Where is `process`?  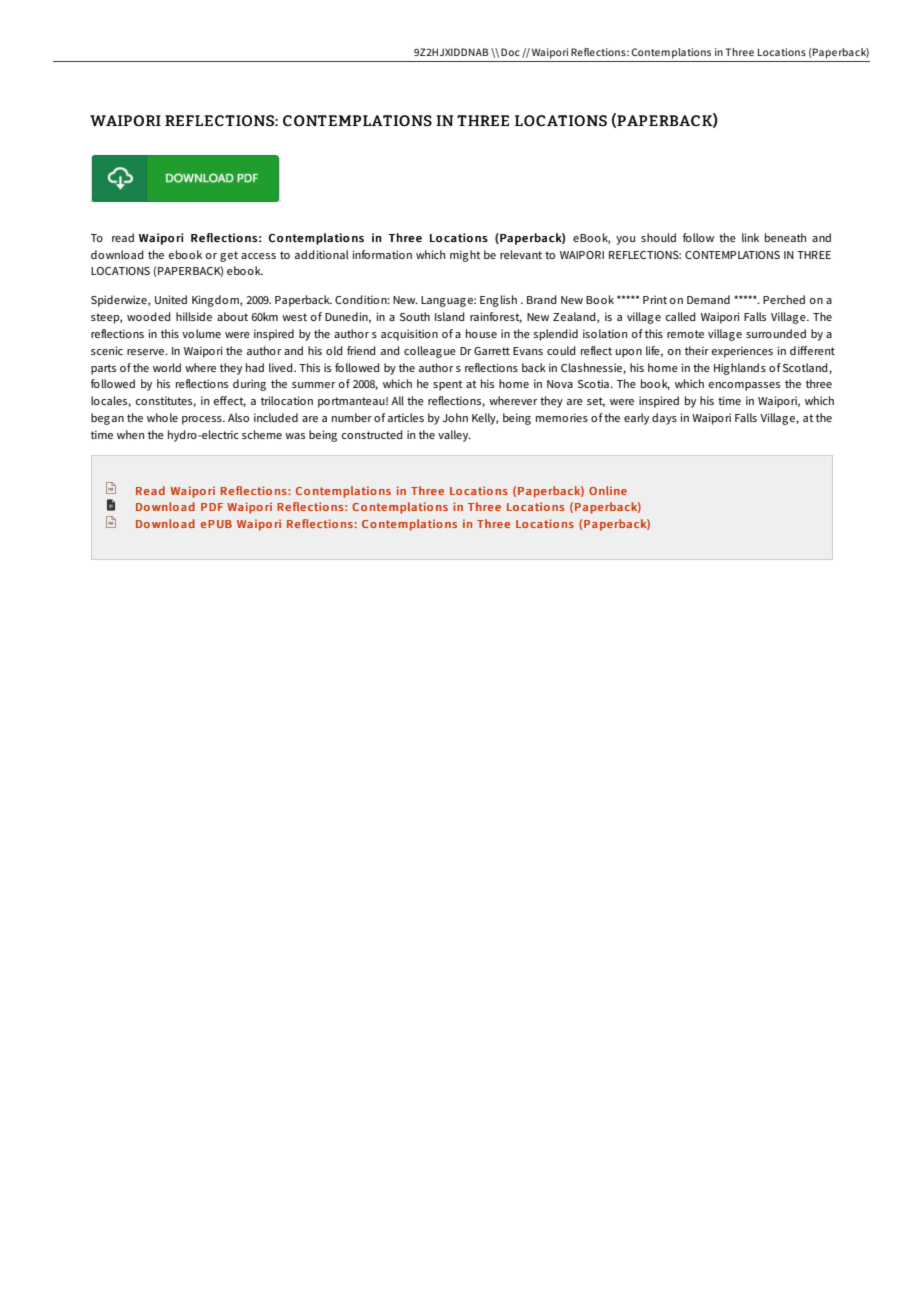 process is located at coordinates (203, 420).
